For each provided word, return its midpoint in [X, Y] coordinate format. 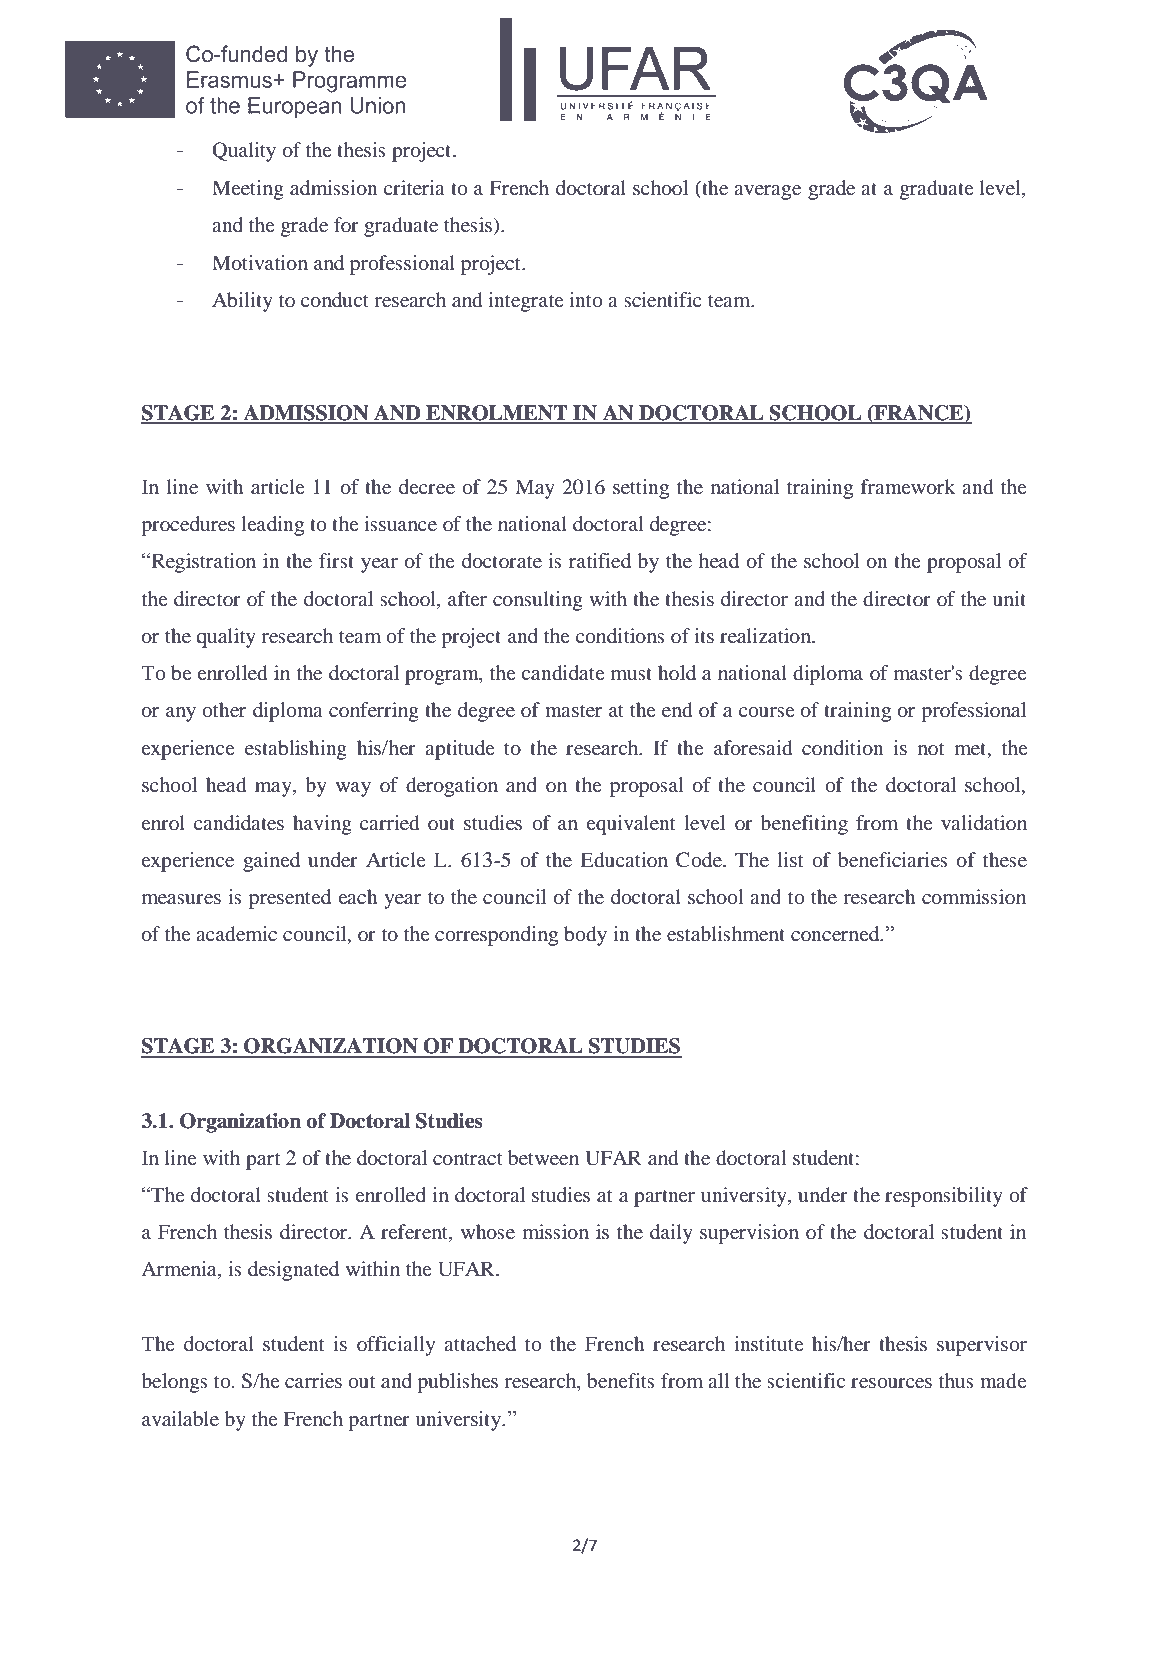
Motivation [260, 262]
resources [891, 1383]
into [586, 299]
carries [313, 1380]
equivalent [631, 825]
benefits [621, 1380]
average [767, 192]
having [322, 825]
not [931, 749]
